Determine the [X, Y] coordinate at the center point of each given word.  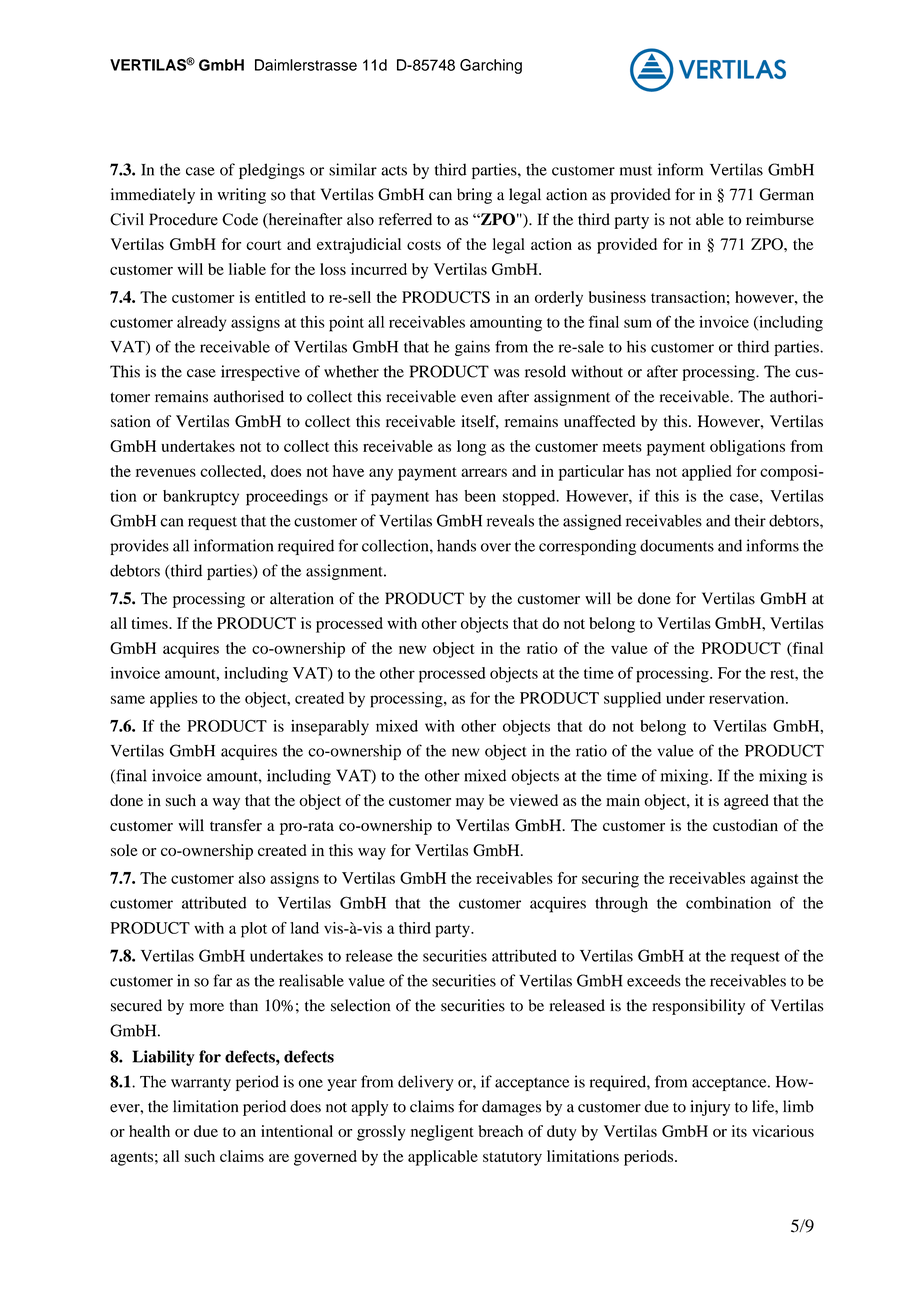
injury [710, 1108]
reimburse [780, 219]
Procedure [183, 219]
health [149, 1131]
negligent [442, 1133]
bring [474, 196]
